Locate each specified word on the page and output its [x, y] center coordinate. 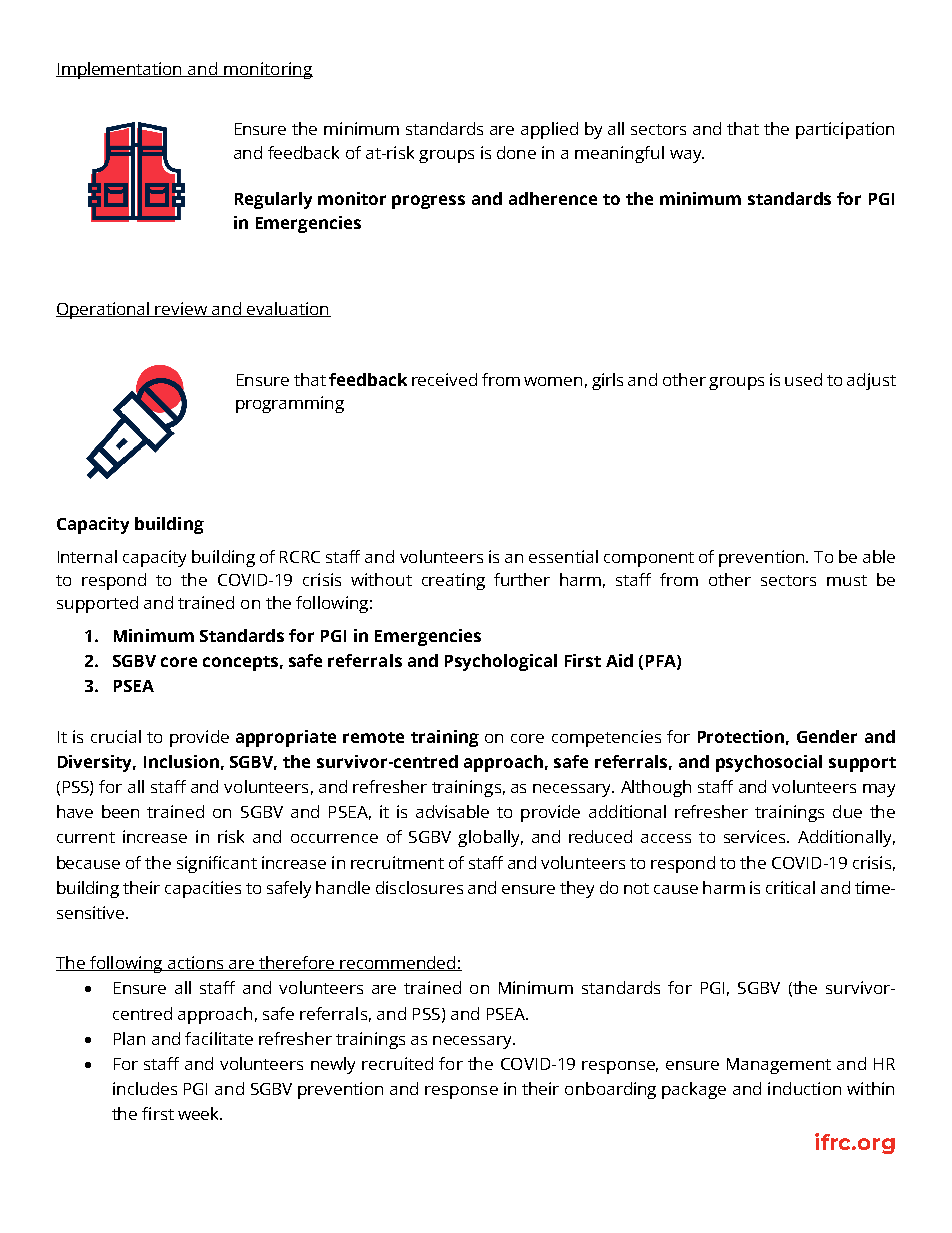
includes [145, 1088]
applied [549, 130]
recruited [397, 1063]
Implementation [120, 70]
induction [804, 1088]
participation [845, 130]
